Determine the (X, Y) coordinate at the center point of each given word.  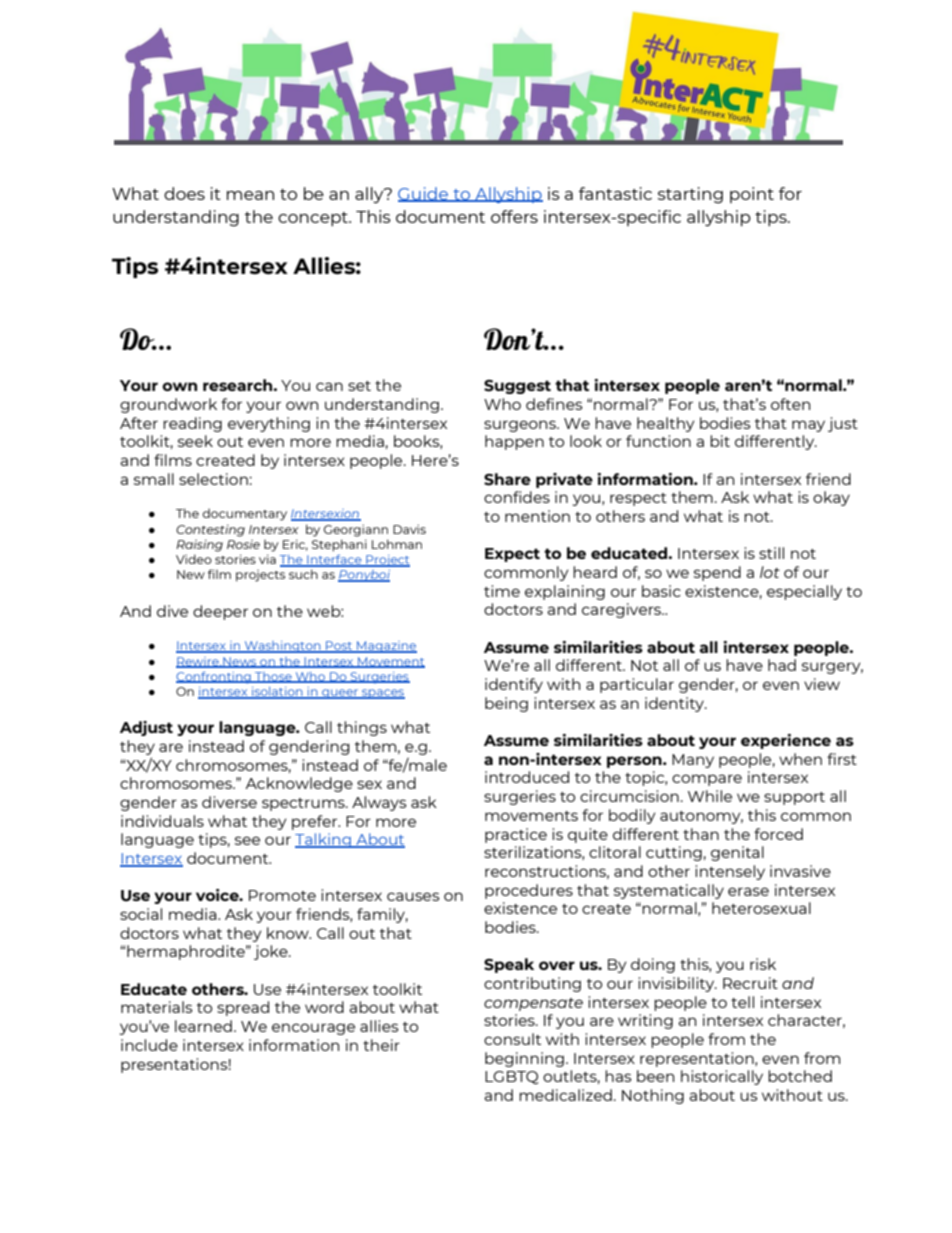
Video (194, 559)
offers (514, 216)
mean (250, 195)
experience (786, 741)
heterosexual (761, 908)
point (752, 195)
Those (273, 677)
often (790, 404)
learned (203, 1026)
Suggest (517, 387)
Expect (512, 555)
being (506, 704)
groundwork (168, 405)
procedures (529, 891)
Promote (282, 895)
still (771, 553)
